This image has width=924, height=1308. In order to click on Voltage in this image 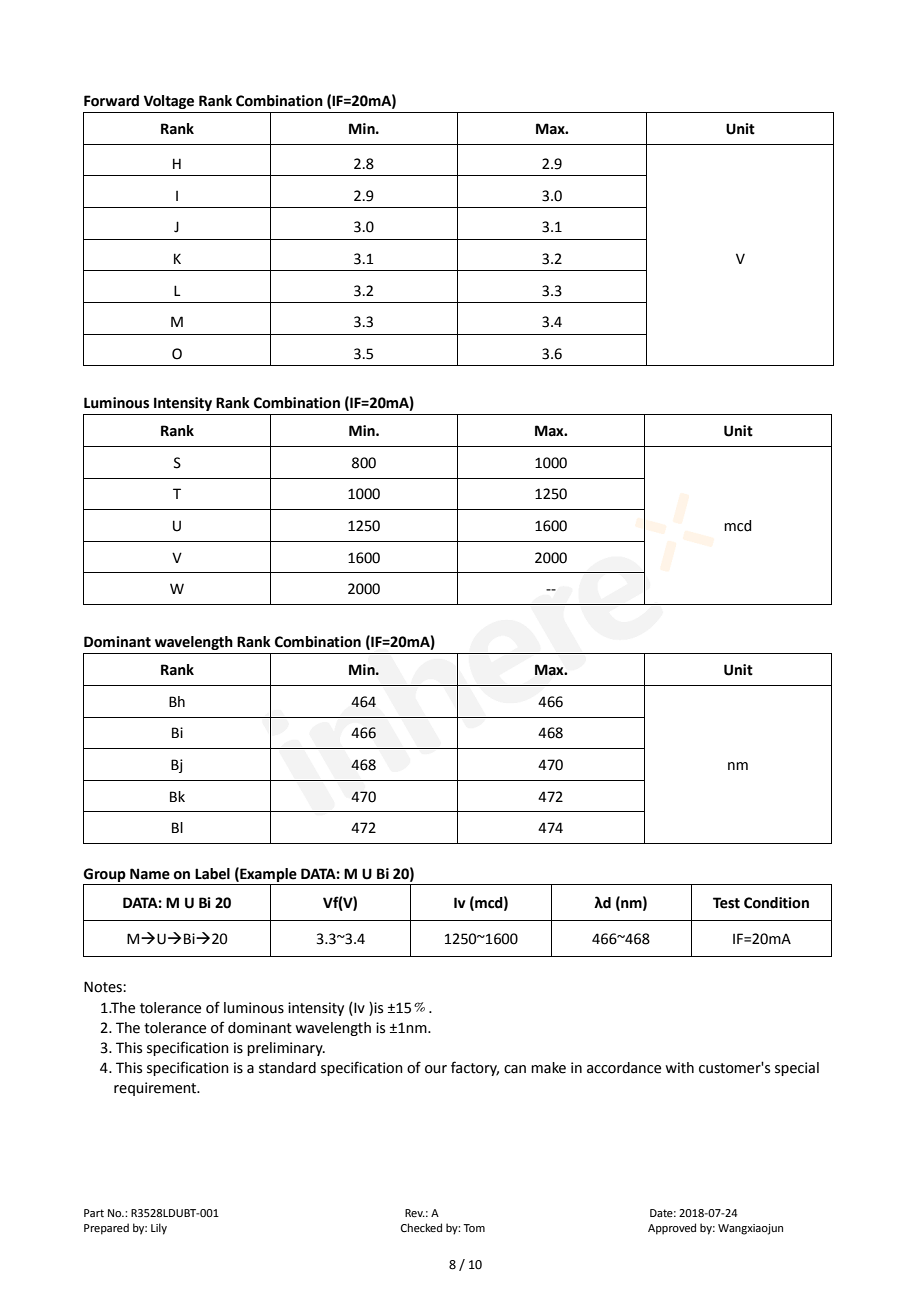, I will do `click(169, 102)`.
